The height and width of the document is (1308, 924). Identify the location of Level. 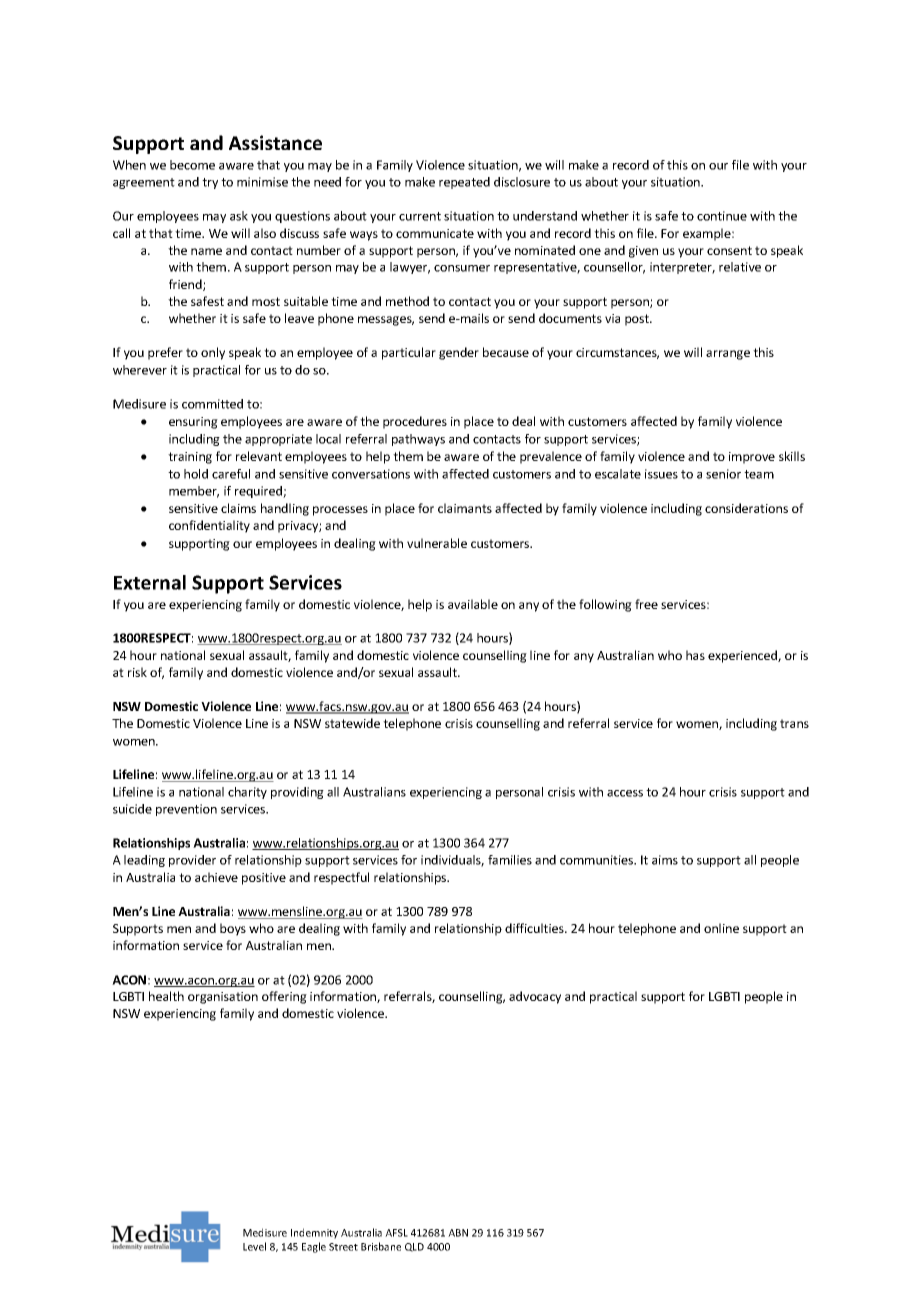
(254, 1246).
